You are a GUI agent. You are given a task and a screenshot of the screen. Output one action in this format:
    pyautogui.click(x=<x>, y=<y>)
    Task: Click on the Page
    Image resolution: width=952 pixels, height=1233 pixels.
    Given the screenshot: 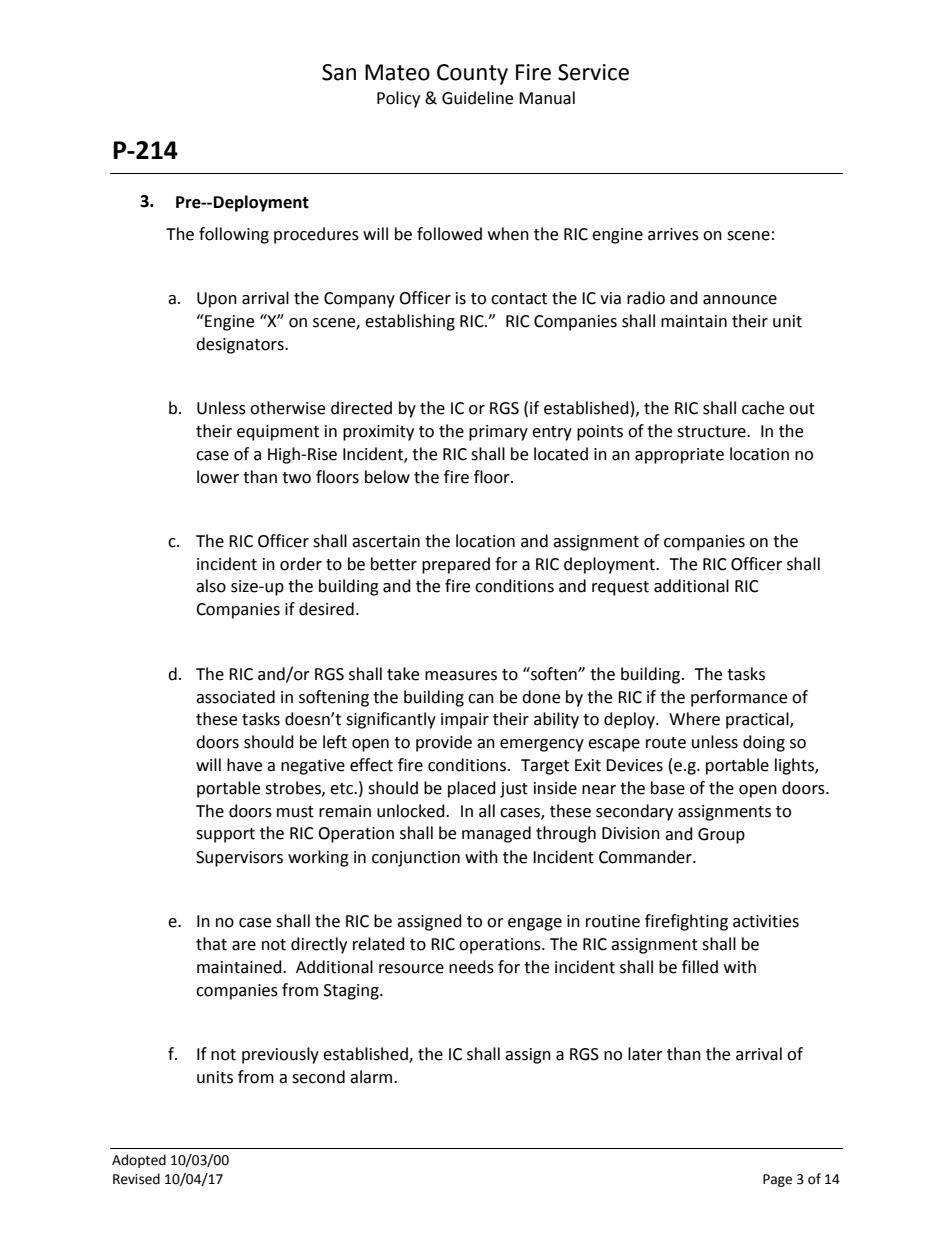 What is the action you would take?
    pyautogui.click(x=777, y=1180)
